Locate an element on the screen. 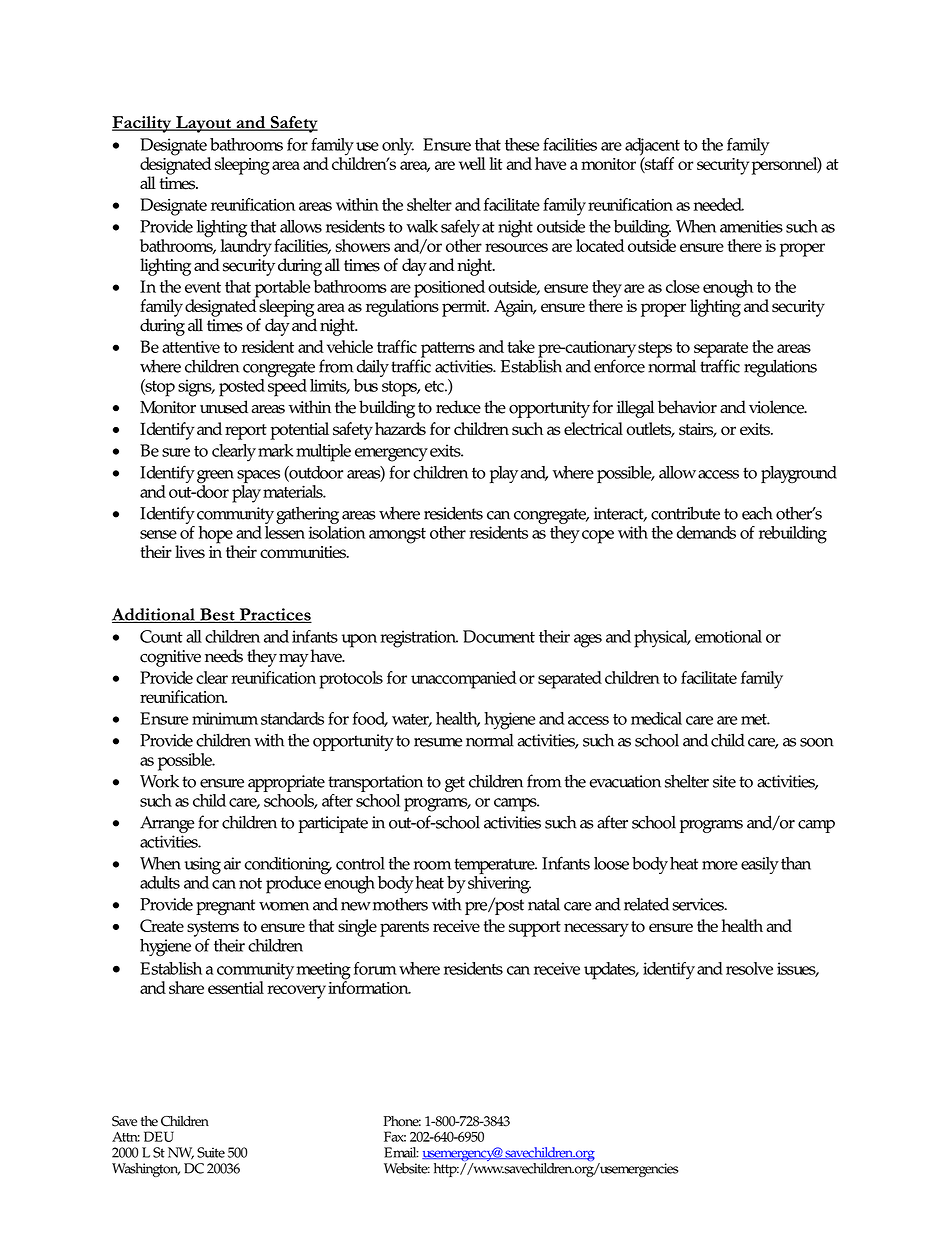 This screenshot has width=952, height=1233. needs is located at coordinates (224, 656).
